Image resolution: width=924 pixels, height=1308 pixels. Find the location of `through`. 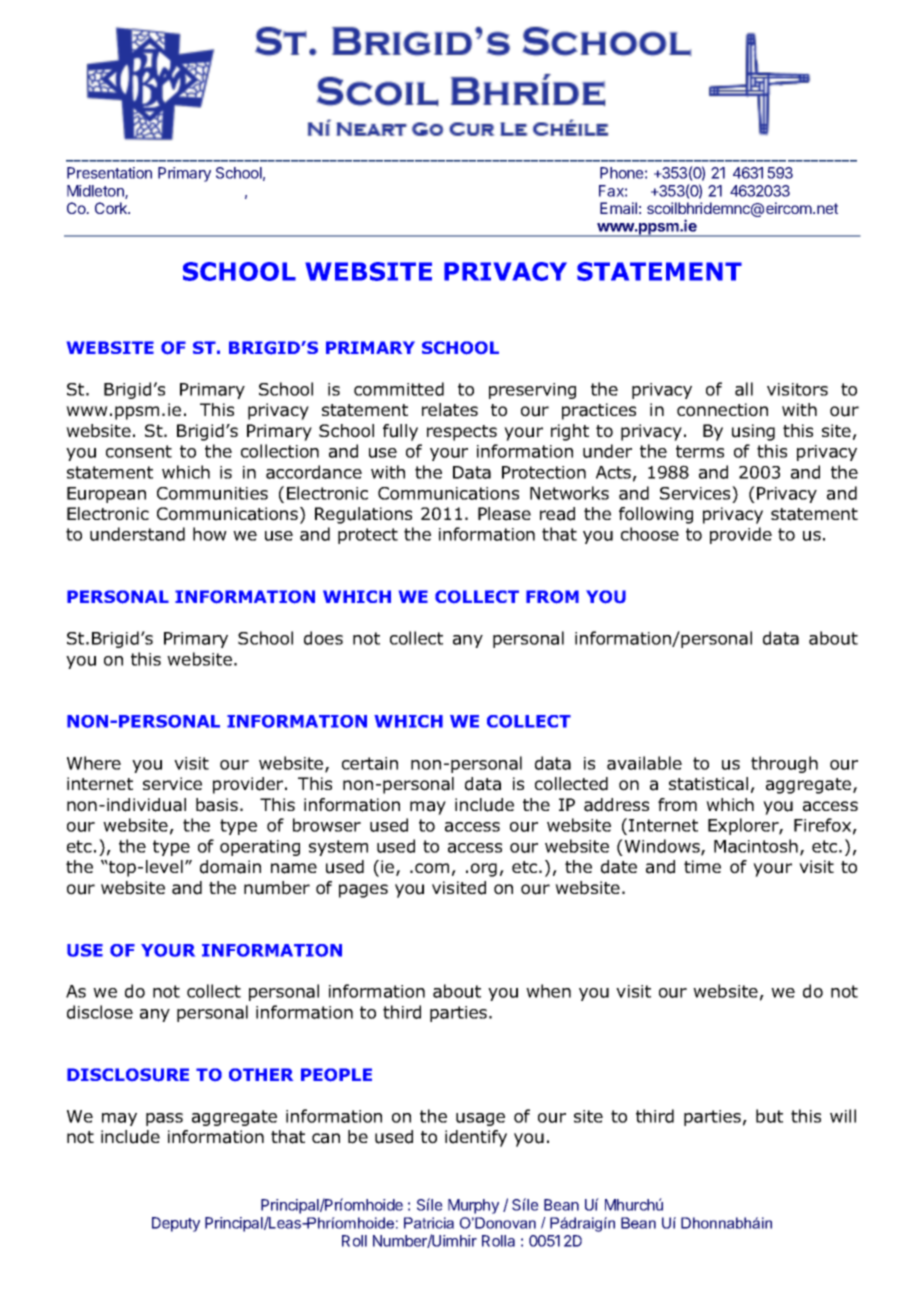

through is located at coordinates (784, 764).
